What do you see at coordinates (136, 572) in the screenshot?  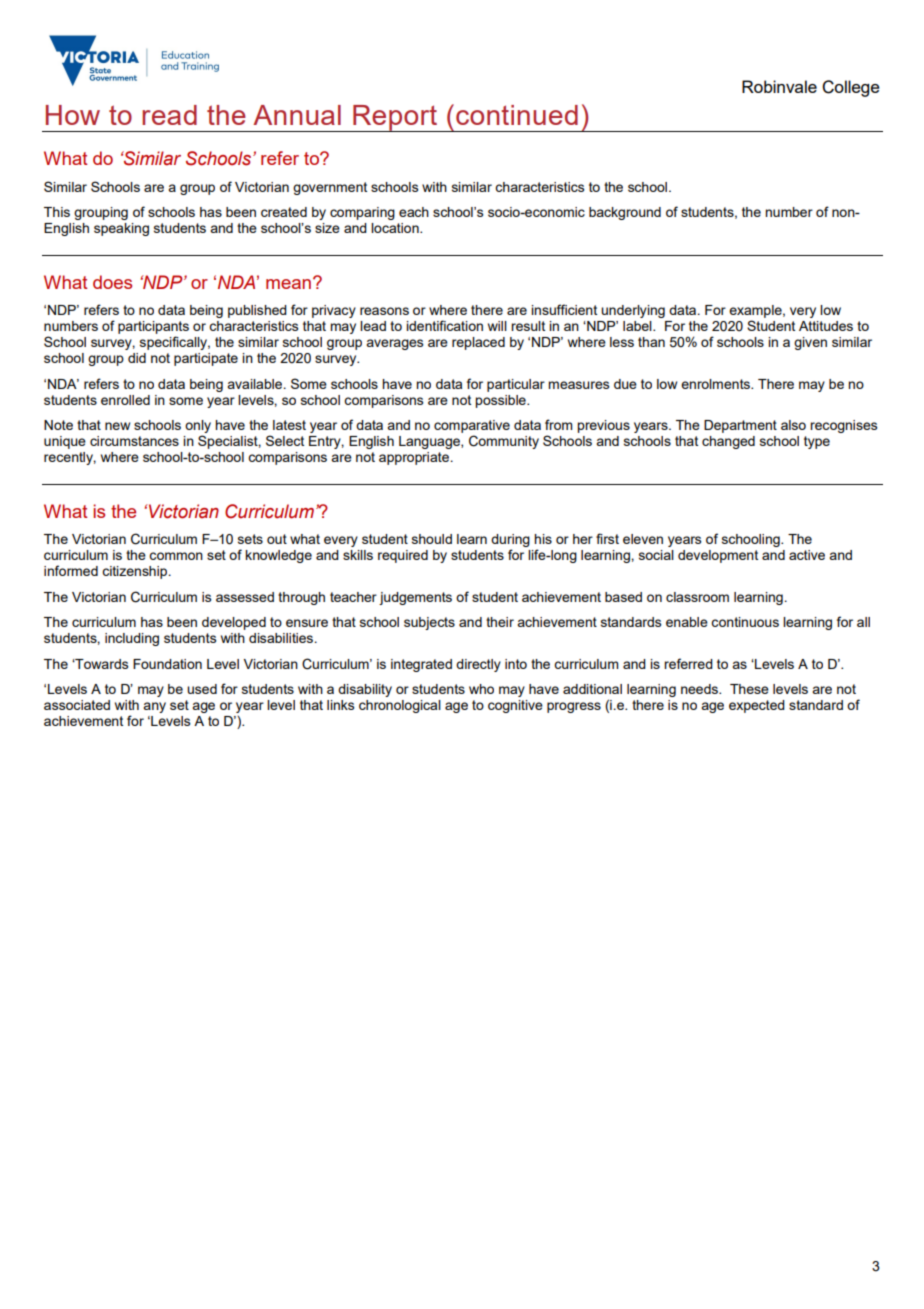 I see `citizenship` at bounding box center [136, 572].
